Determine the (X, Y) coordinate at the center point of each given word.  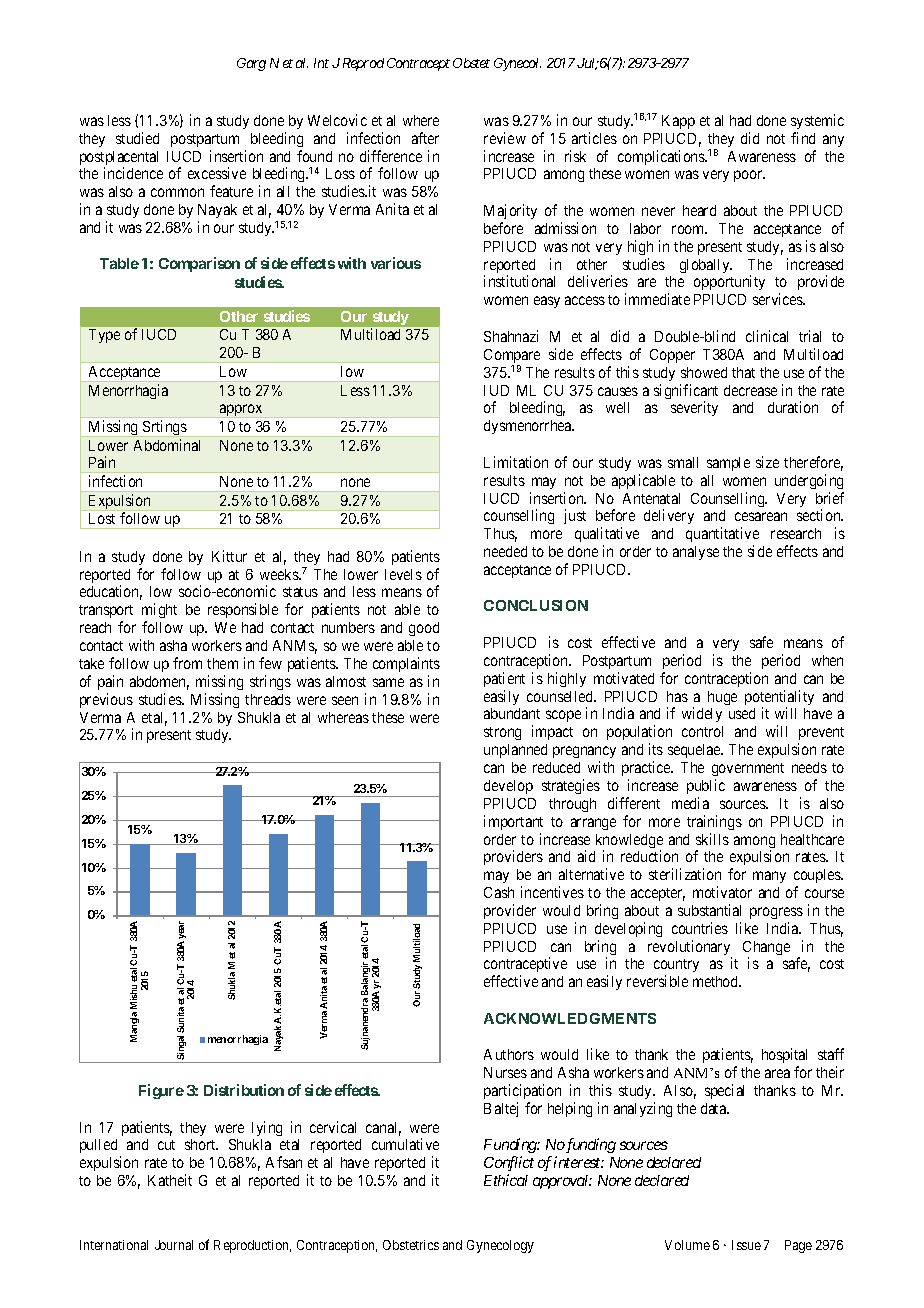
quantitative (722, 534)
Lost (102, 518)
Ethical (506, 1180)
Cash (499, 892)
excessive (217, 173)
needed (505, 551)
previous (106, 700)
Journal (174, 1245)
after (425, 138)
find (803, 138)
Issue (746, 1245)
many (769, 877)
